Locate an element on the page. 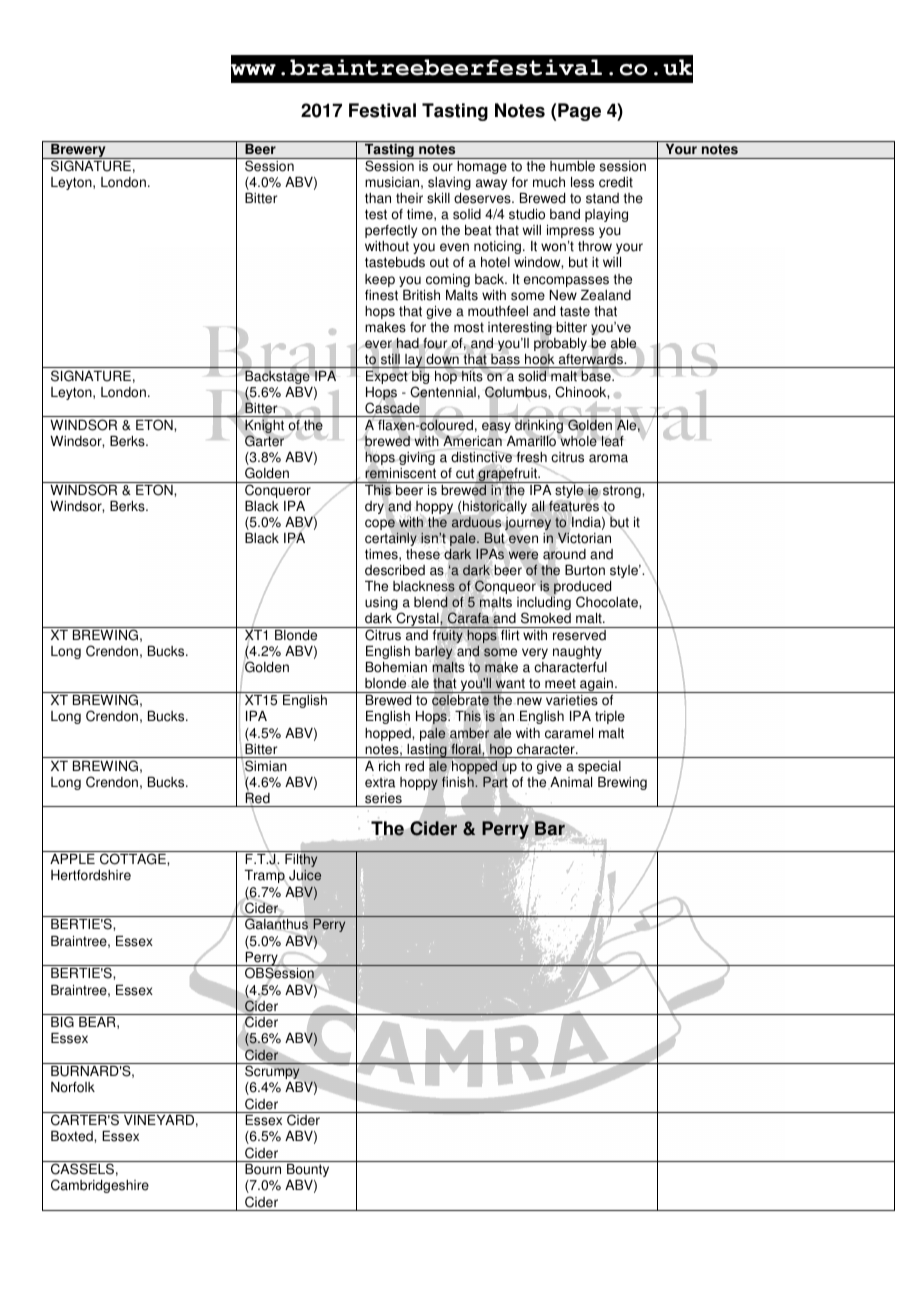 The height and width of the page is (1308, 924). Simian is located at coordinates (265, 766).
